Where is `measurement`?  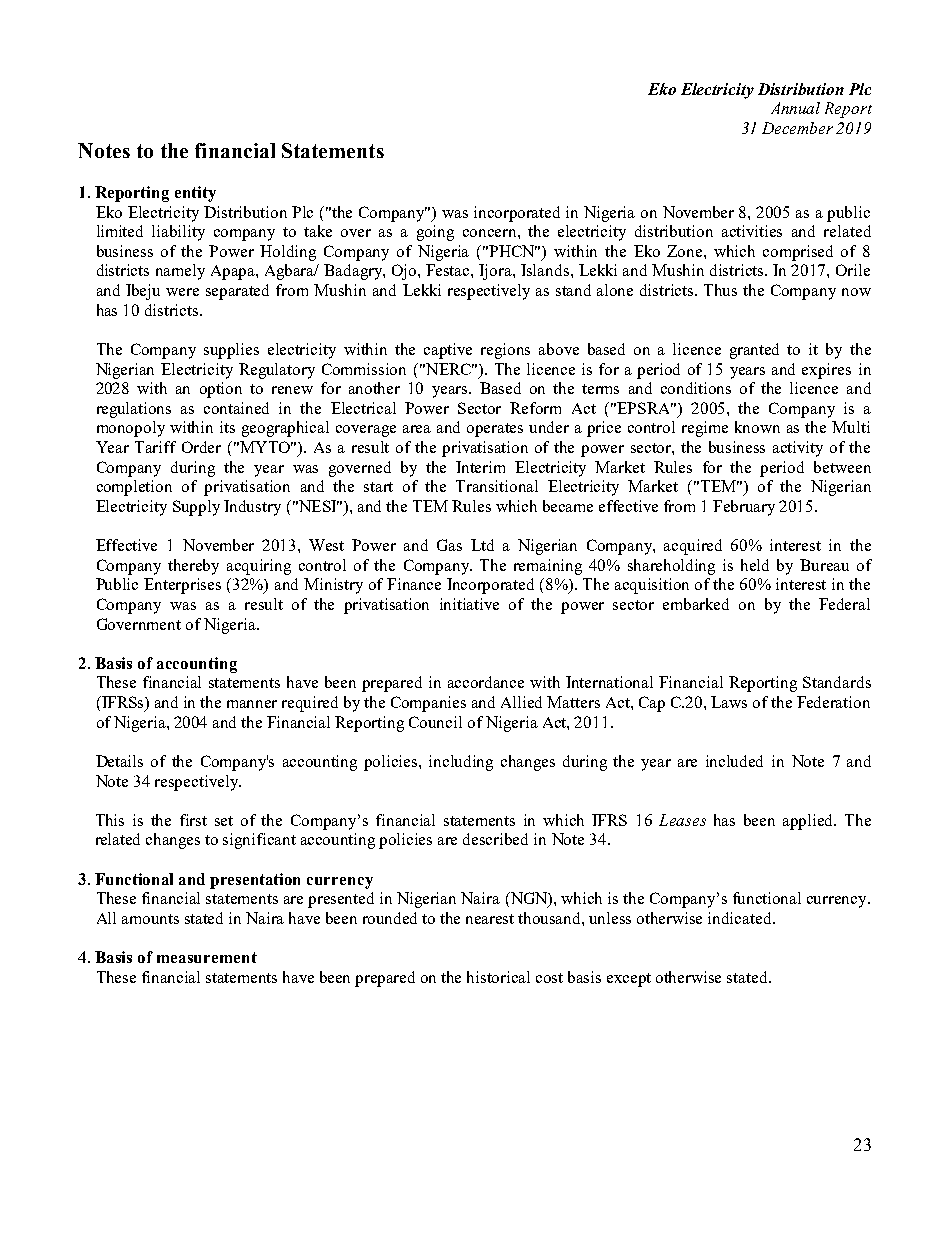 measurement is located at coordinates (207, 957).
